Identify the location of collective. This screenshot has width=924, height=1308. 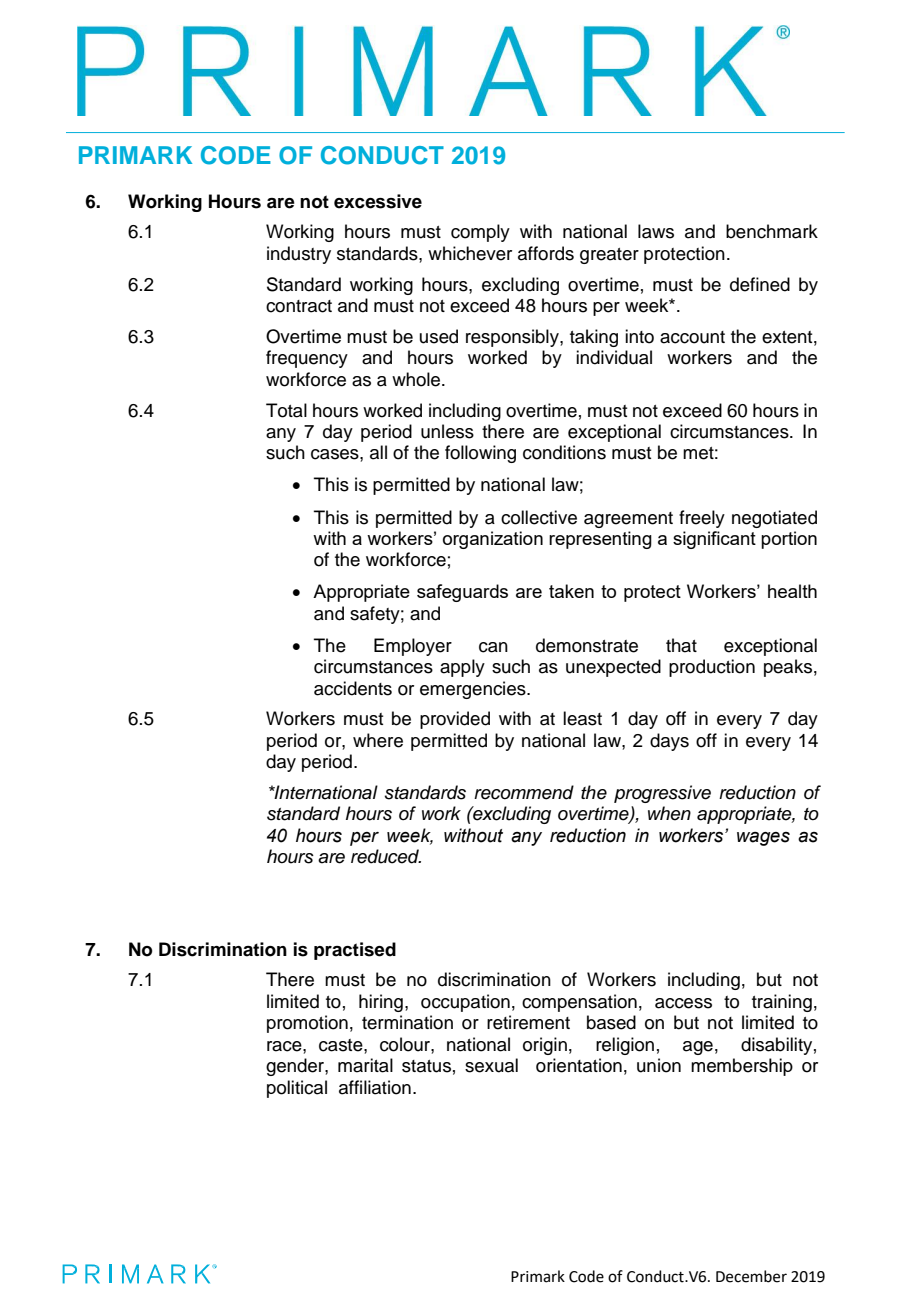
(539, 517).
